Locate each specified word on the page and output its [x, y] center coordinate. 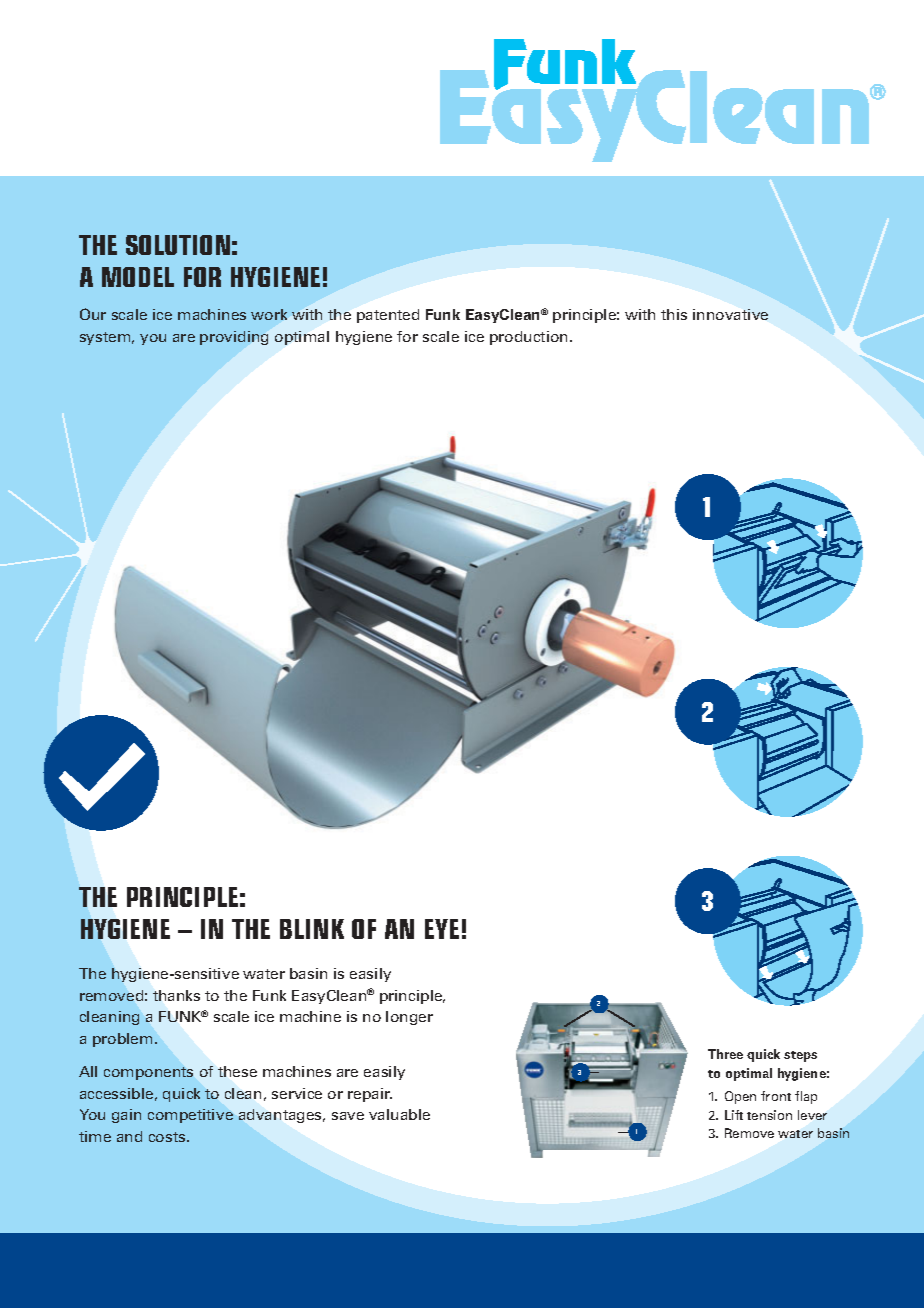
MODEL [138, 277]
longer [409, 1018]
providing [234, 338]
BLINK [312, 929]
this [674, 314]
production [530, 338]
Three [725, 1054]
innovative [730, 314]
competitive [190, 1116]
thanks [176, 995]
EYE [442, 929]
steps [800, 1056]
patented [388, 316]
